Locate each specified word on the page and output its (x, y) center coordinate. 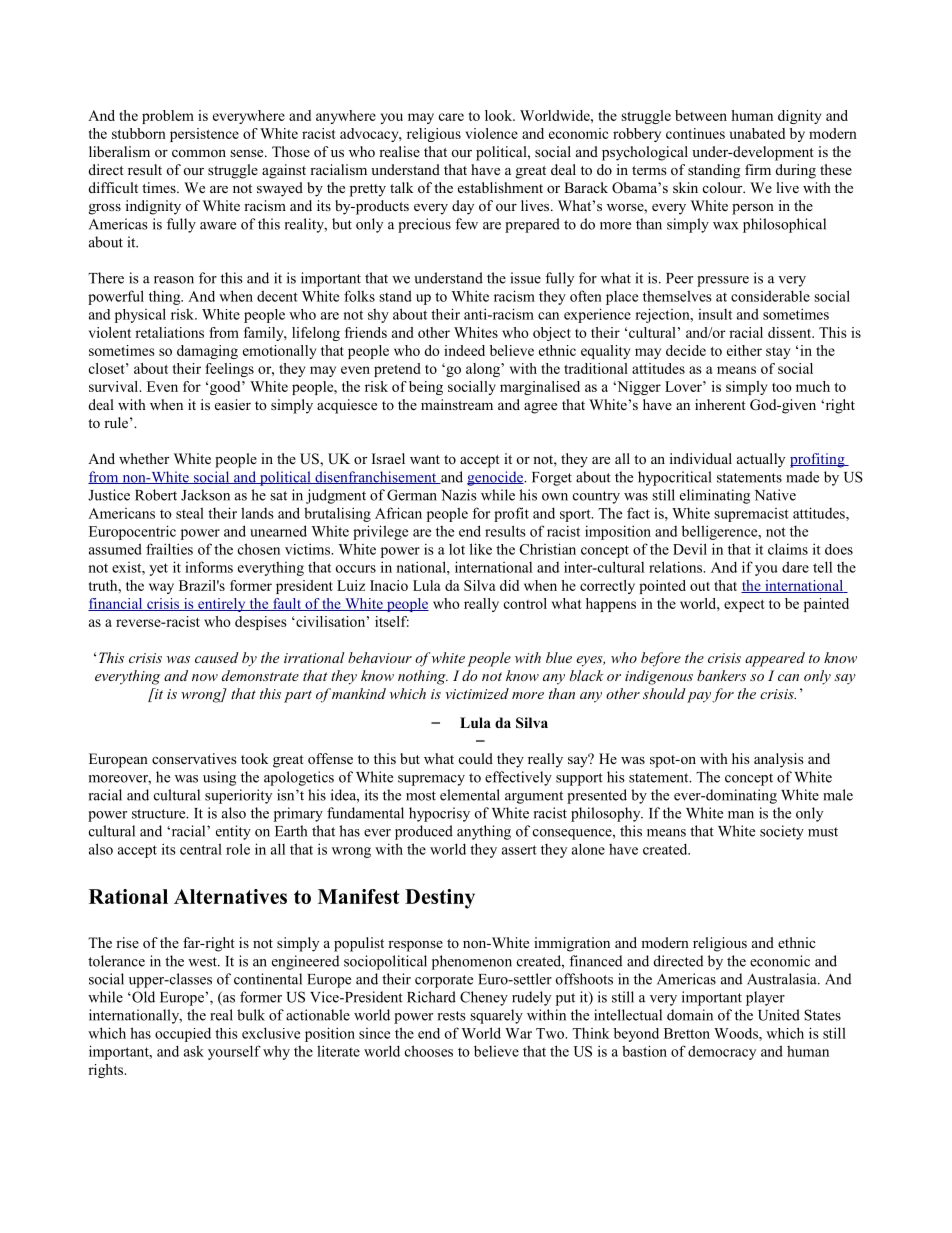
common (199, 153)
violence (491, 133)
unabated (757, 133)
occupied (183, 1034)
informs (209, 567)
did (509, 585)
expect (744, 605)
